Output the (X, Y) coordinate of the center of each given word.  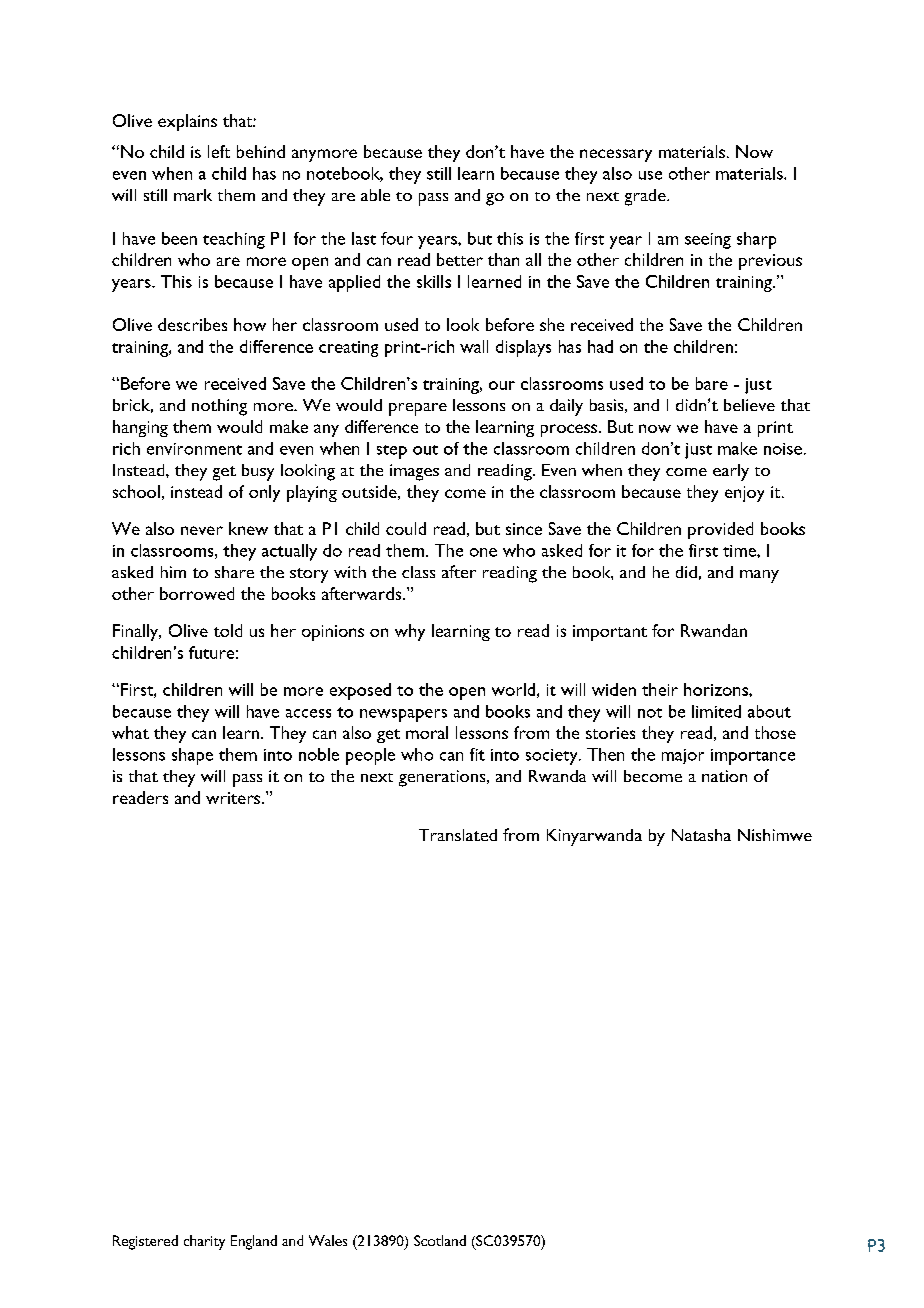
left (219, 151)
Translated (458, 835)
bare (712, 383)
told (228, 630)
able (375, 195)
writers (233, 798)
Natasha (701, 835)
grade (646, 197)
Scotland (440, 1240)
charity (204, 1242)
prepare (418, 409)
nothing (219, 407)
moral (427, 732)
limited (716, 711)
